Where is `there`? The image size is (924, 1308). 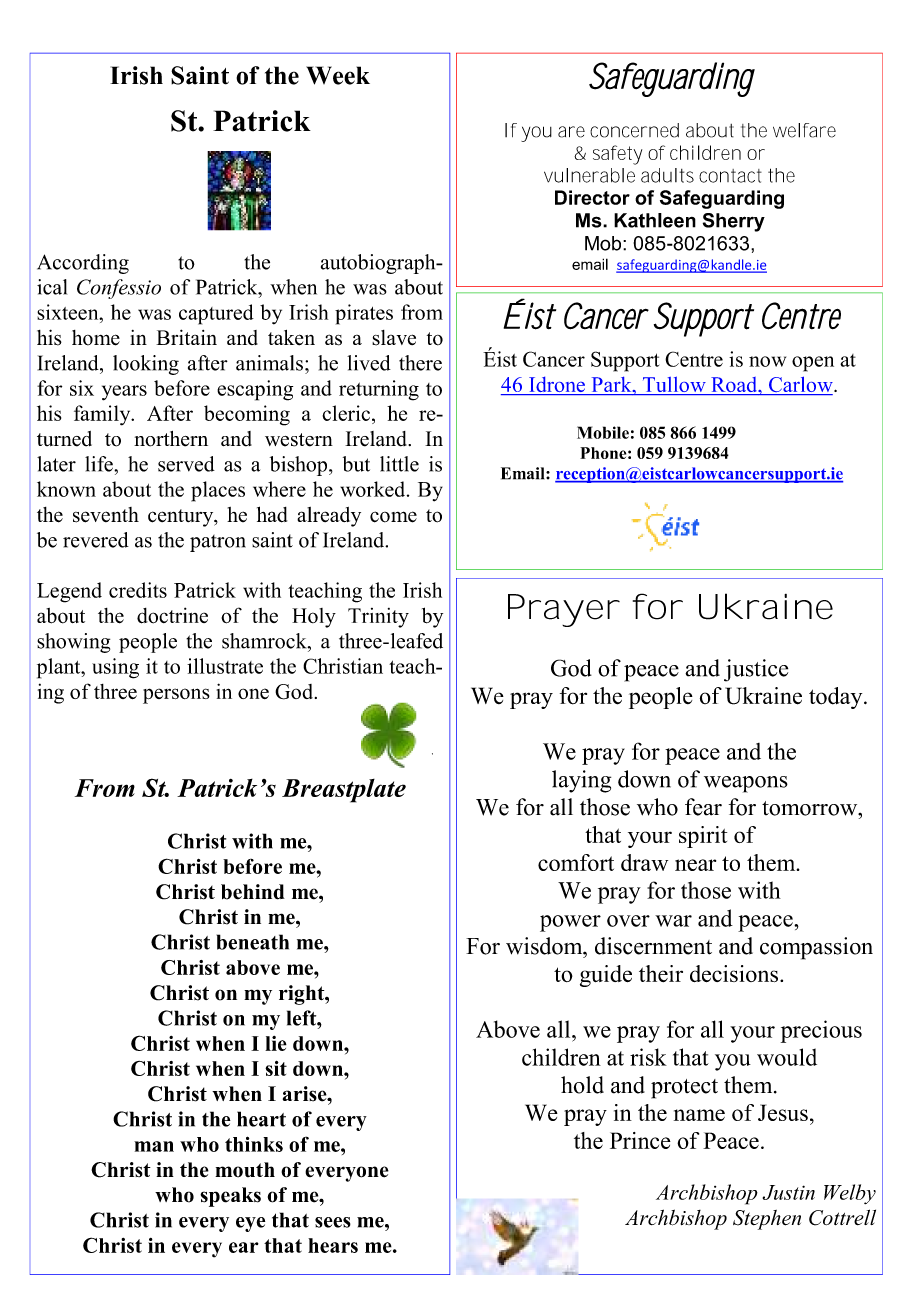
there is located at coordinates (420, 363).
